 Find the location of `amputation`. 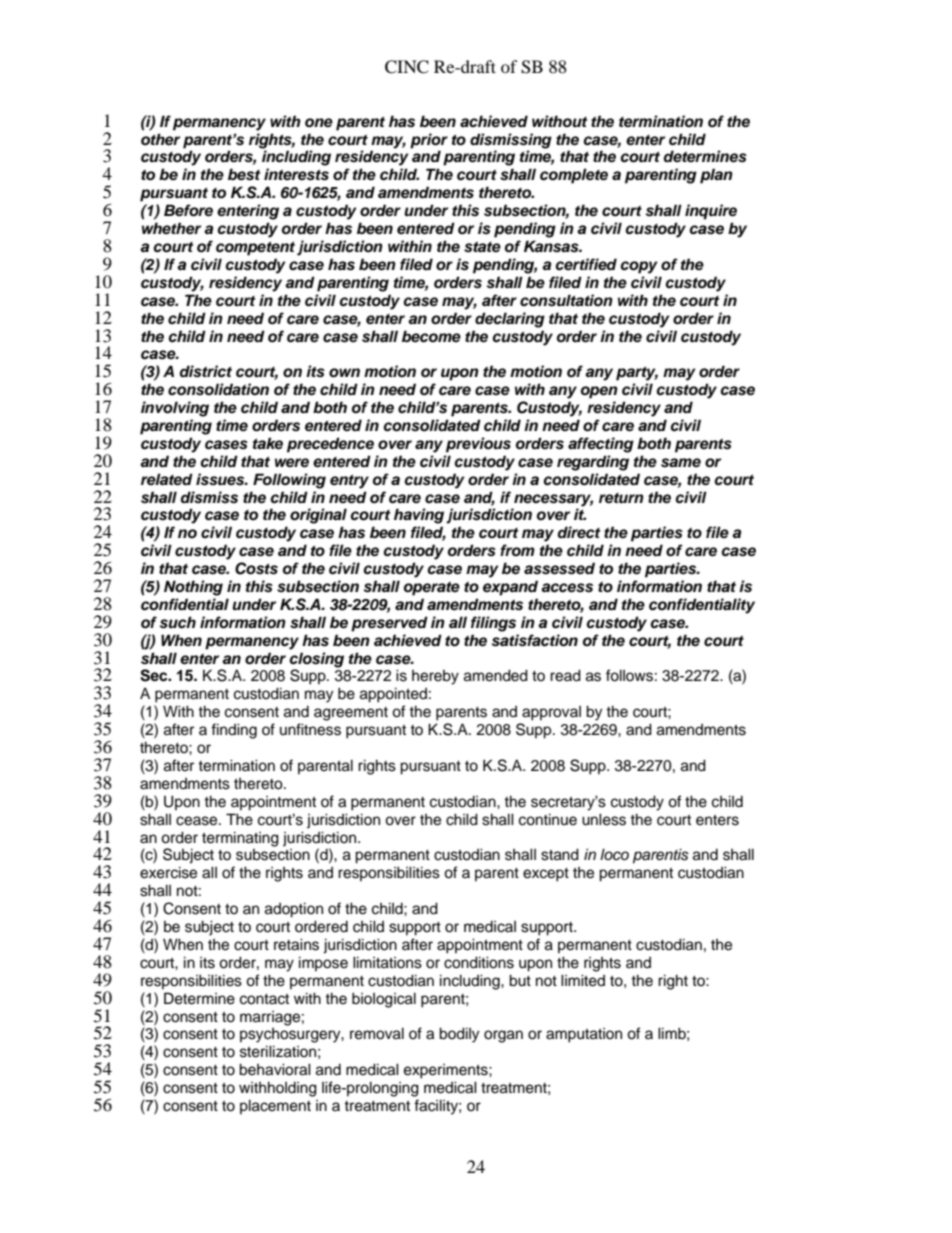

amputation is located at coordinates (584, 1035).
